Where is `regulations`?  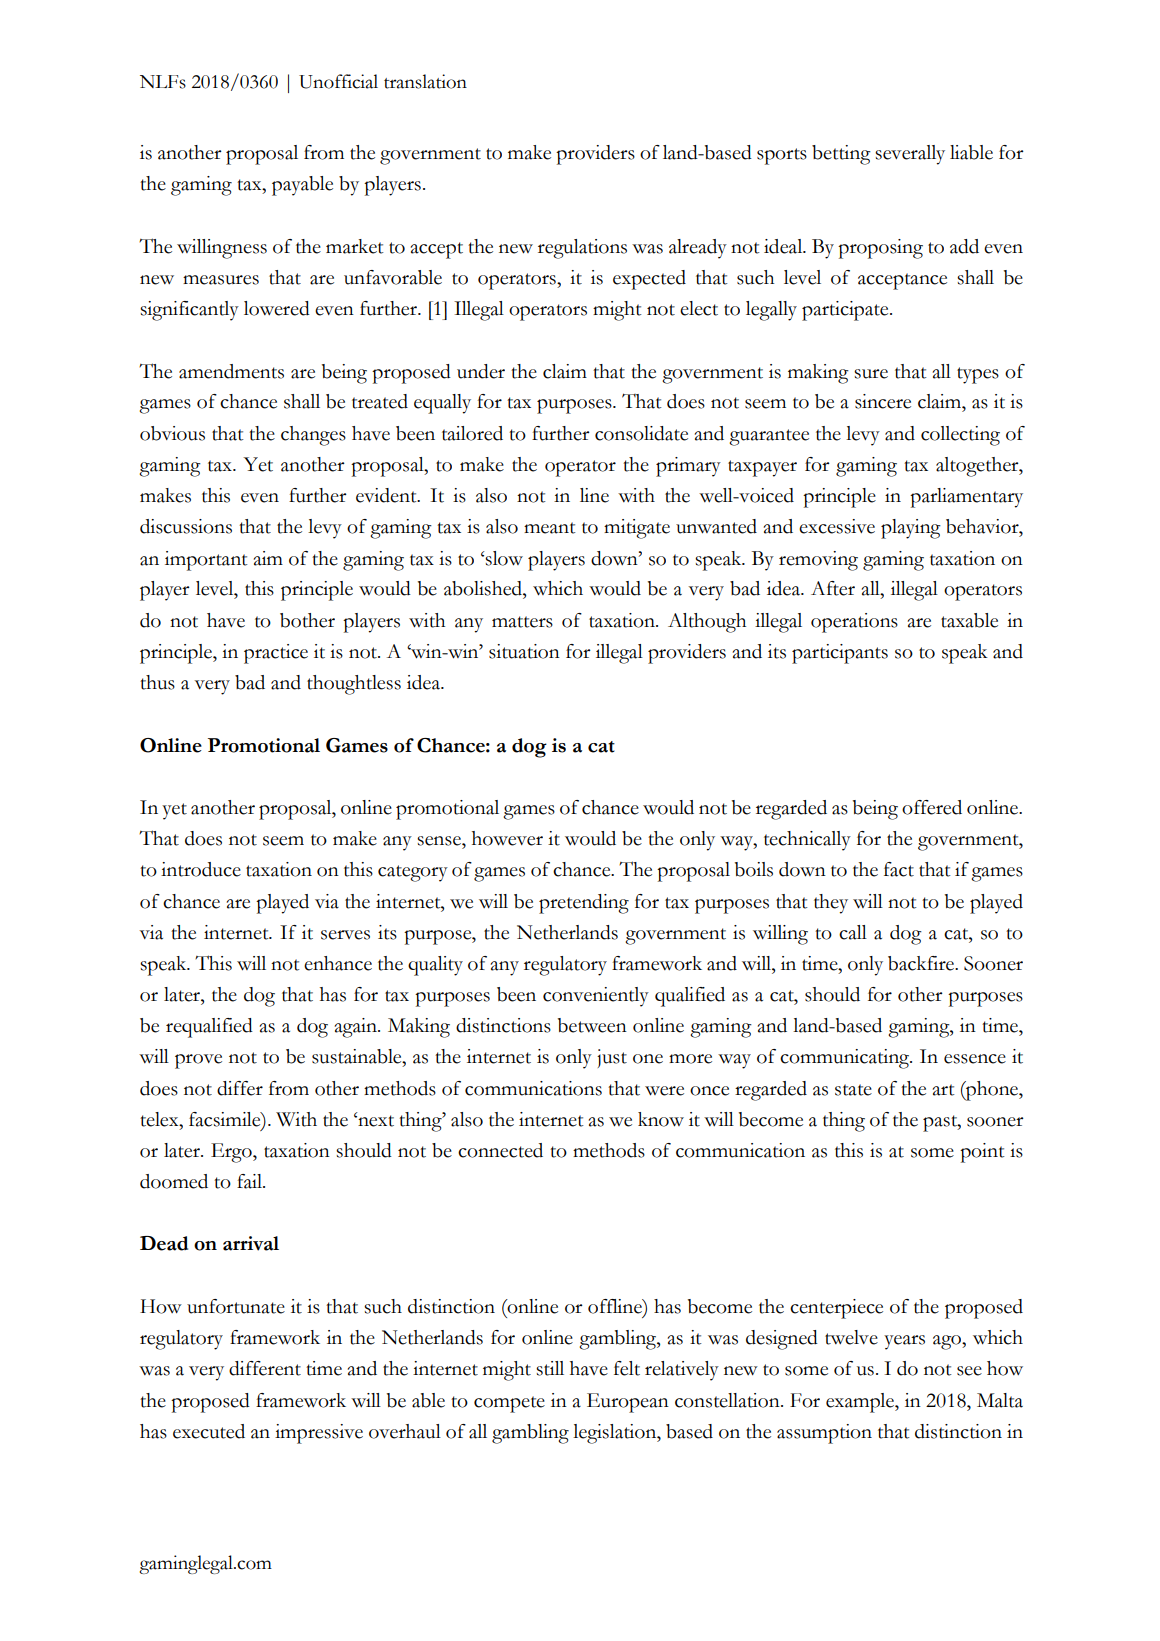
regulations is located at coordinates (582, 249).
